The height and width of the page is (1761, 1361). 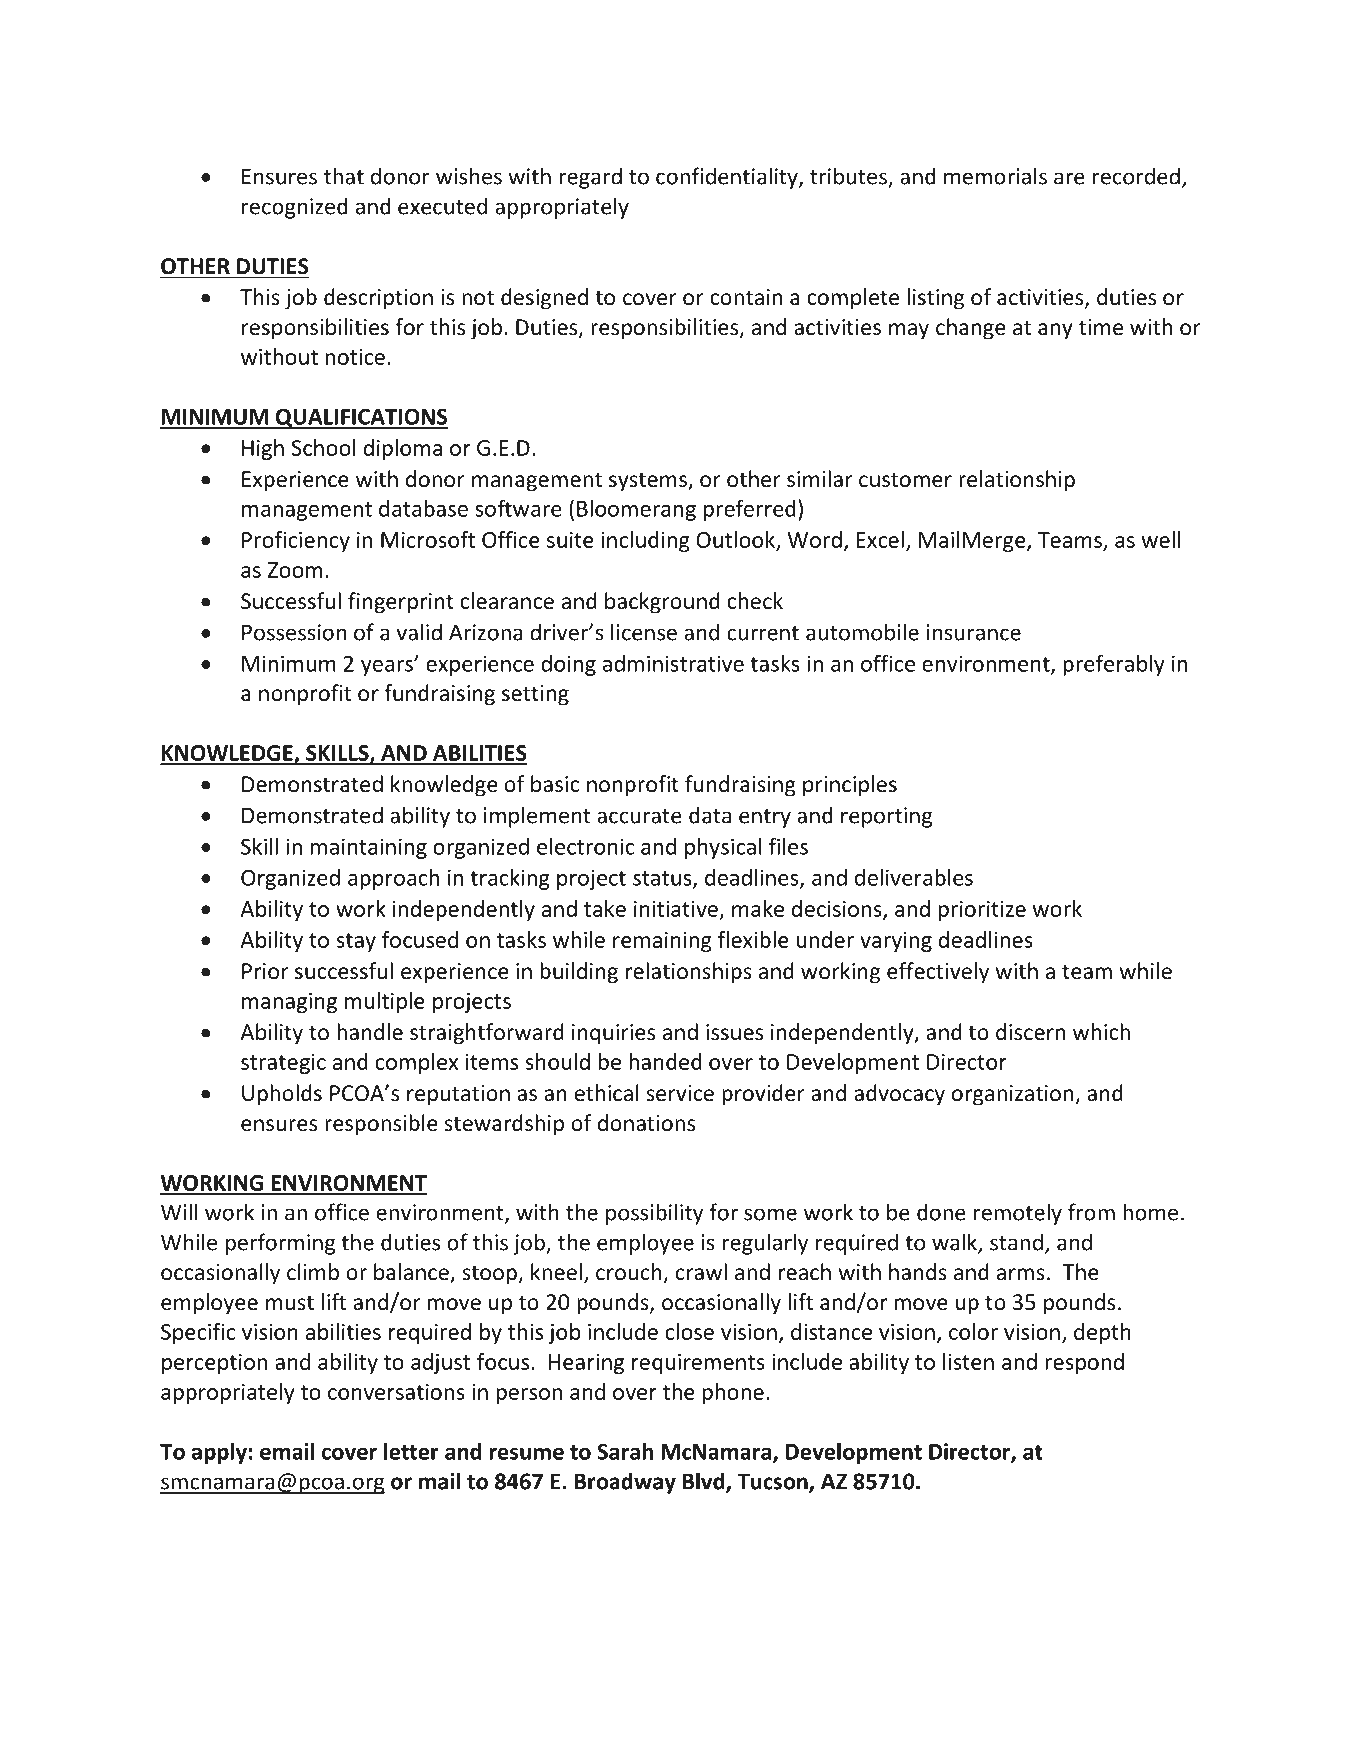 I want to click on recognized, so click(x=295, y=208).
